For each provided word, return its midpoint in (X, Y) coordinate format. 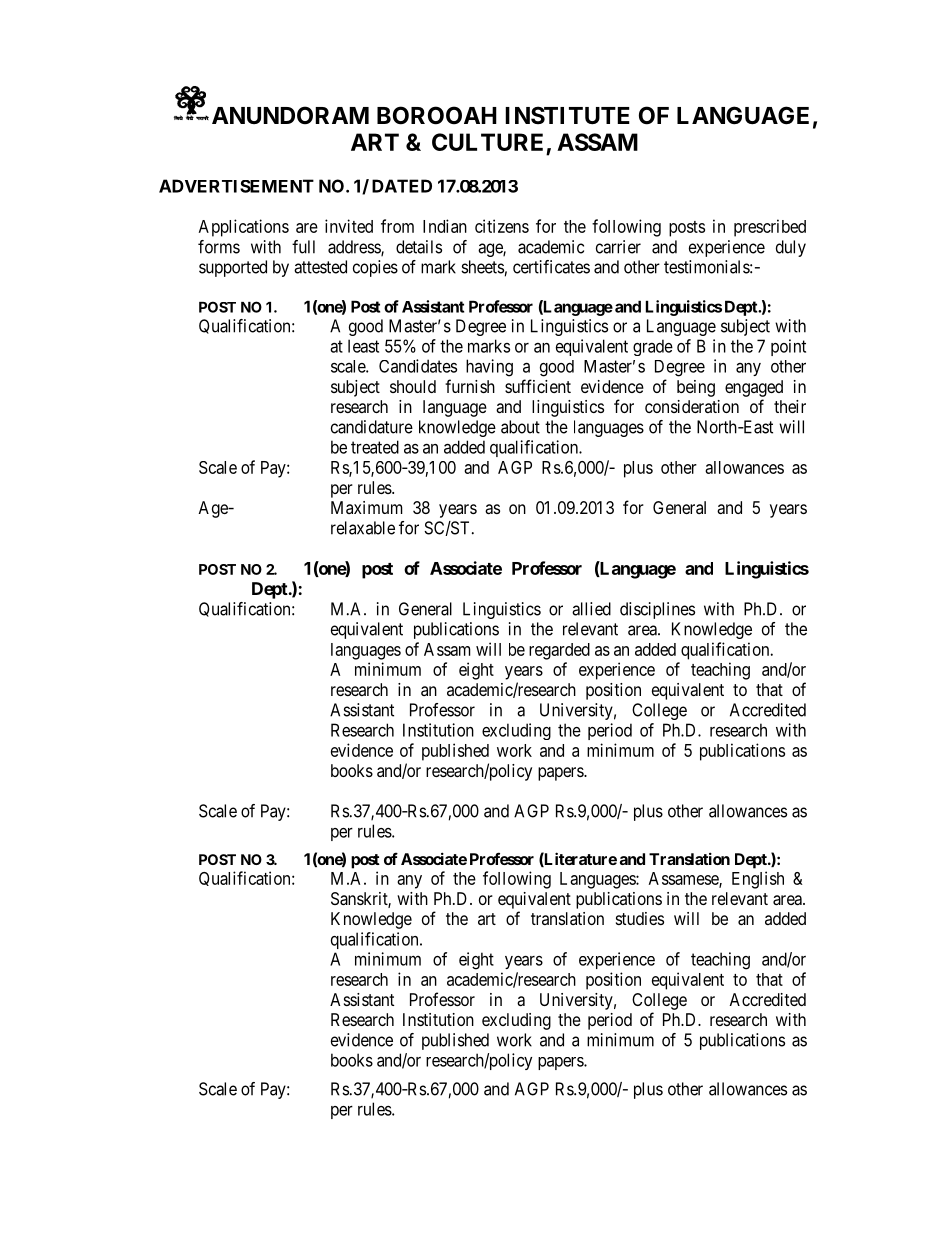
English (758, 880)
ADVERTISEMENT (236, 186)
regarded (559, 651)
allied (591, 609)
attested (320, 267)
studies (640, 918)
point (788, 347)
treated (375, 447)
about (520, 427)
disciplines (657, 610)
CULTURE (487, 142)
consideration (692, 406)
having (489, 368)
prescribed (770, 228)
